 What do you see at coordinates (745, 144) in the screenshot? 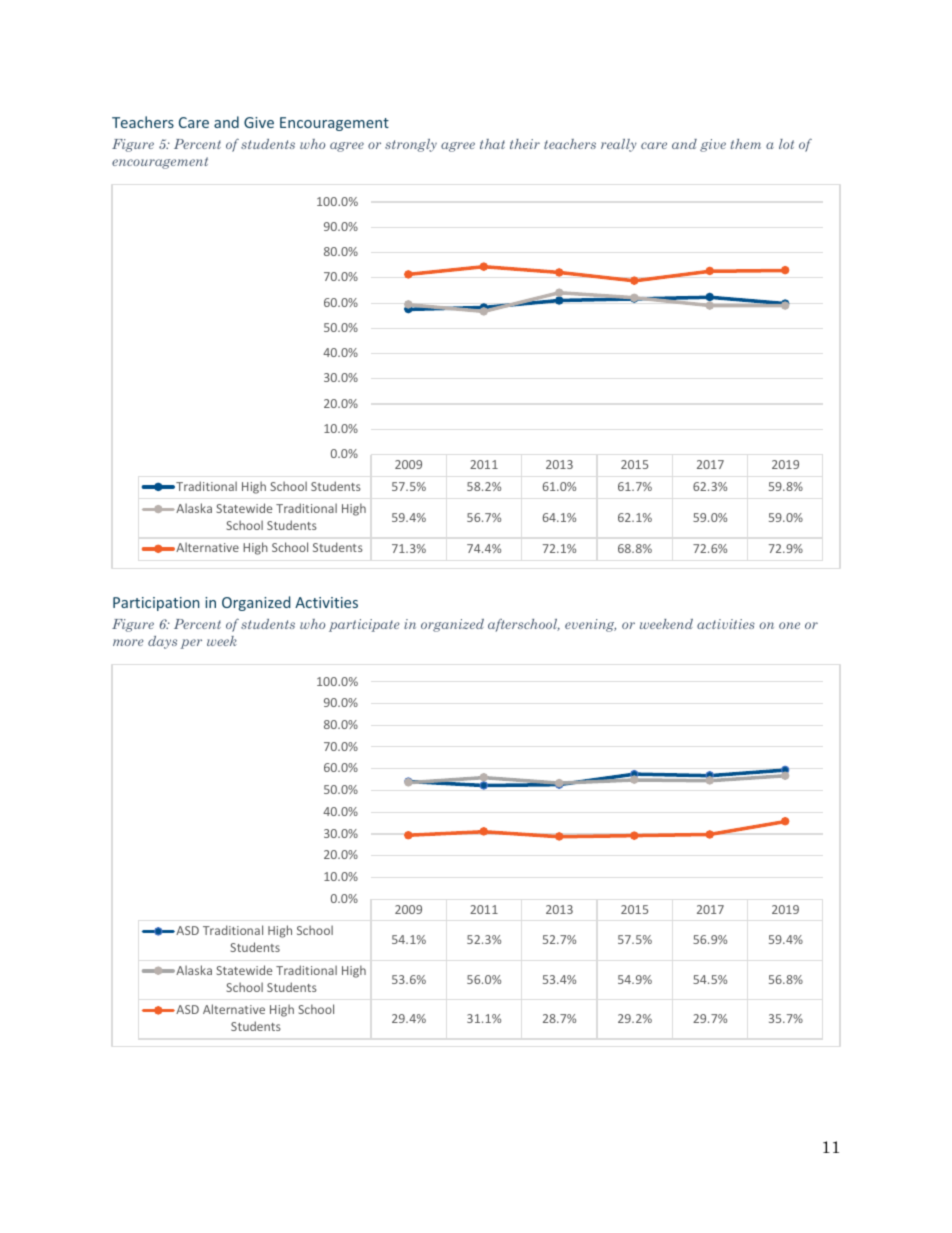
I see `them` at bounding box center [745, 144].
